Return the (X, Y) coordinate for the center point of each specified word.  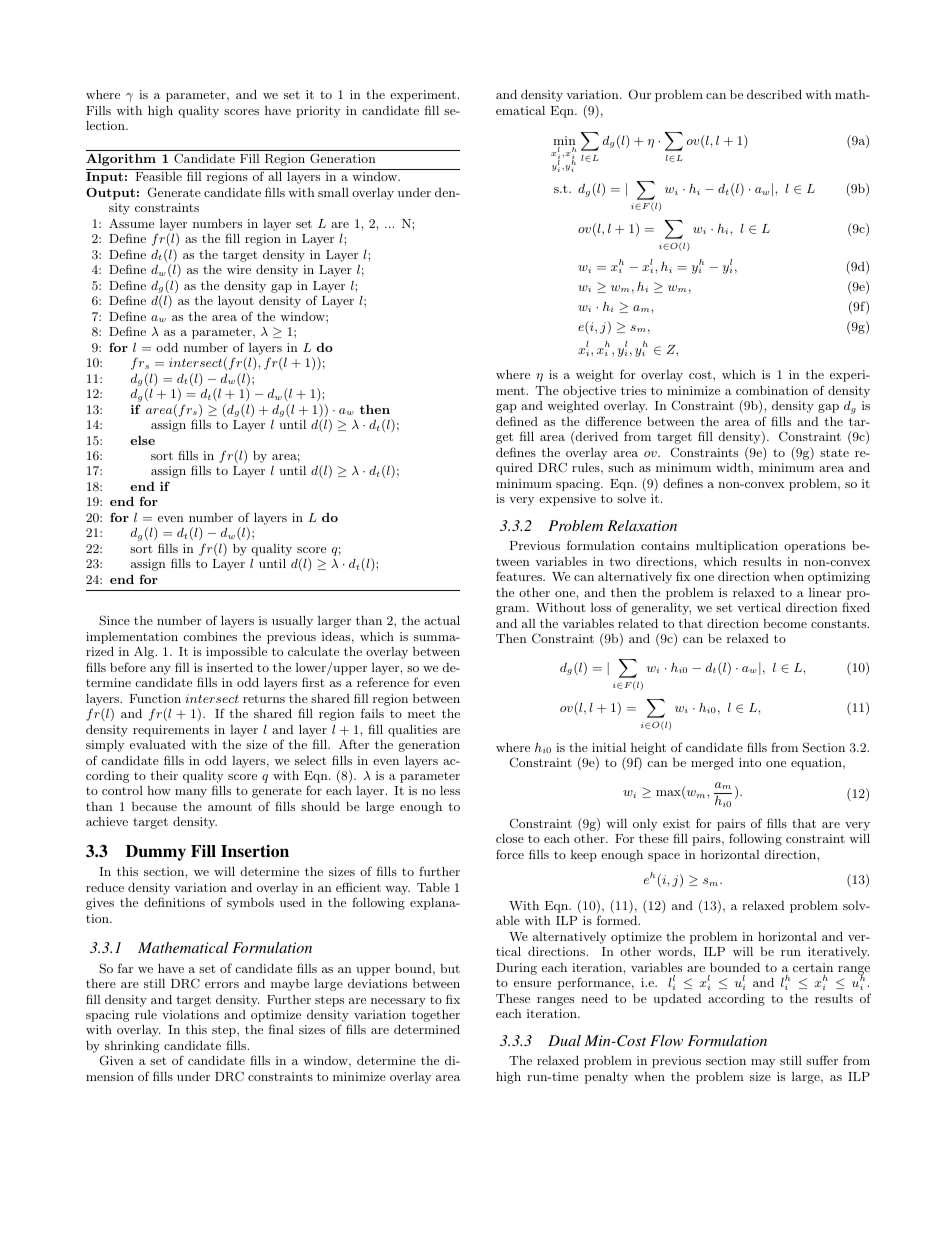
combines (210, 636)
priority (318, 112)
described (774, 94)
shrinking (132, 1048)
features (520, 576)
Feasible (158, 176)
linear (825, 592)
